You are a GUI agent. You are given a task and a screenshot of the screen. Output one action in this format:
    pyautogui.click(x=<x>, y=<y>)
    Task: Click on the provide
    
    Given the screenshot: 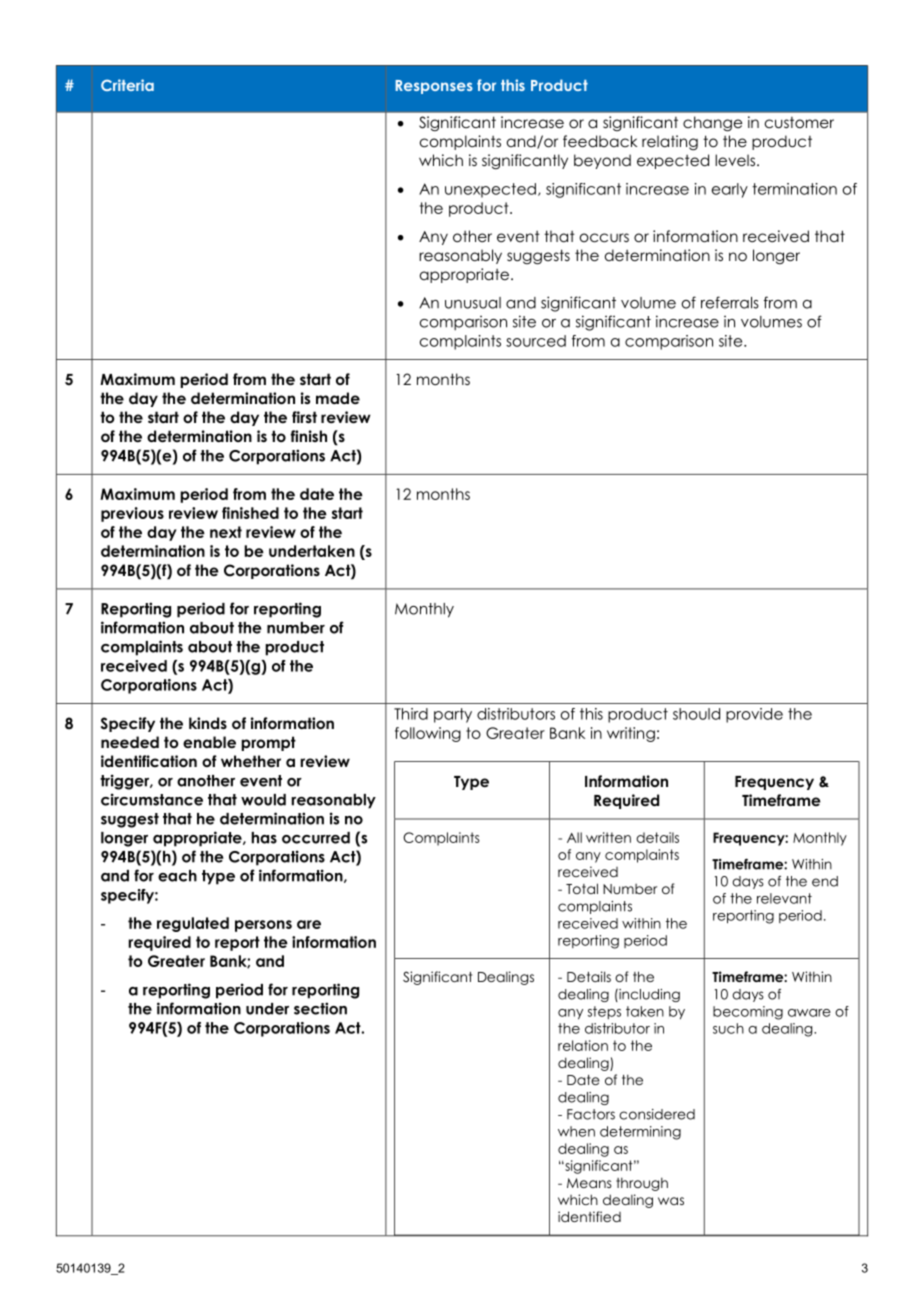 What is the action you would take?
    pyautogui.click(x=754, y=715)
